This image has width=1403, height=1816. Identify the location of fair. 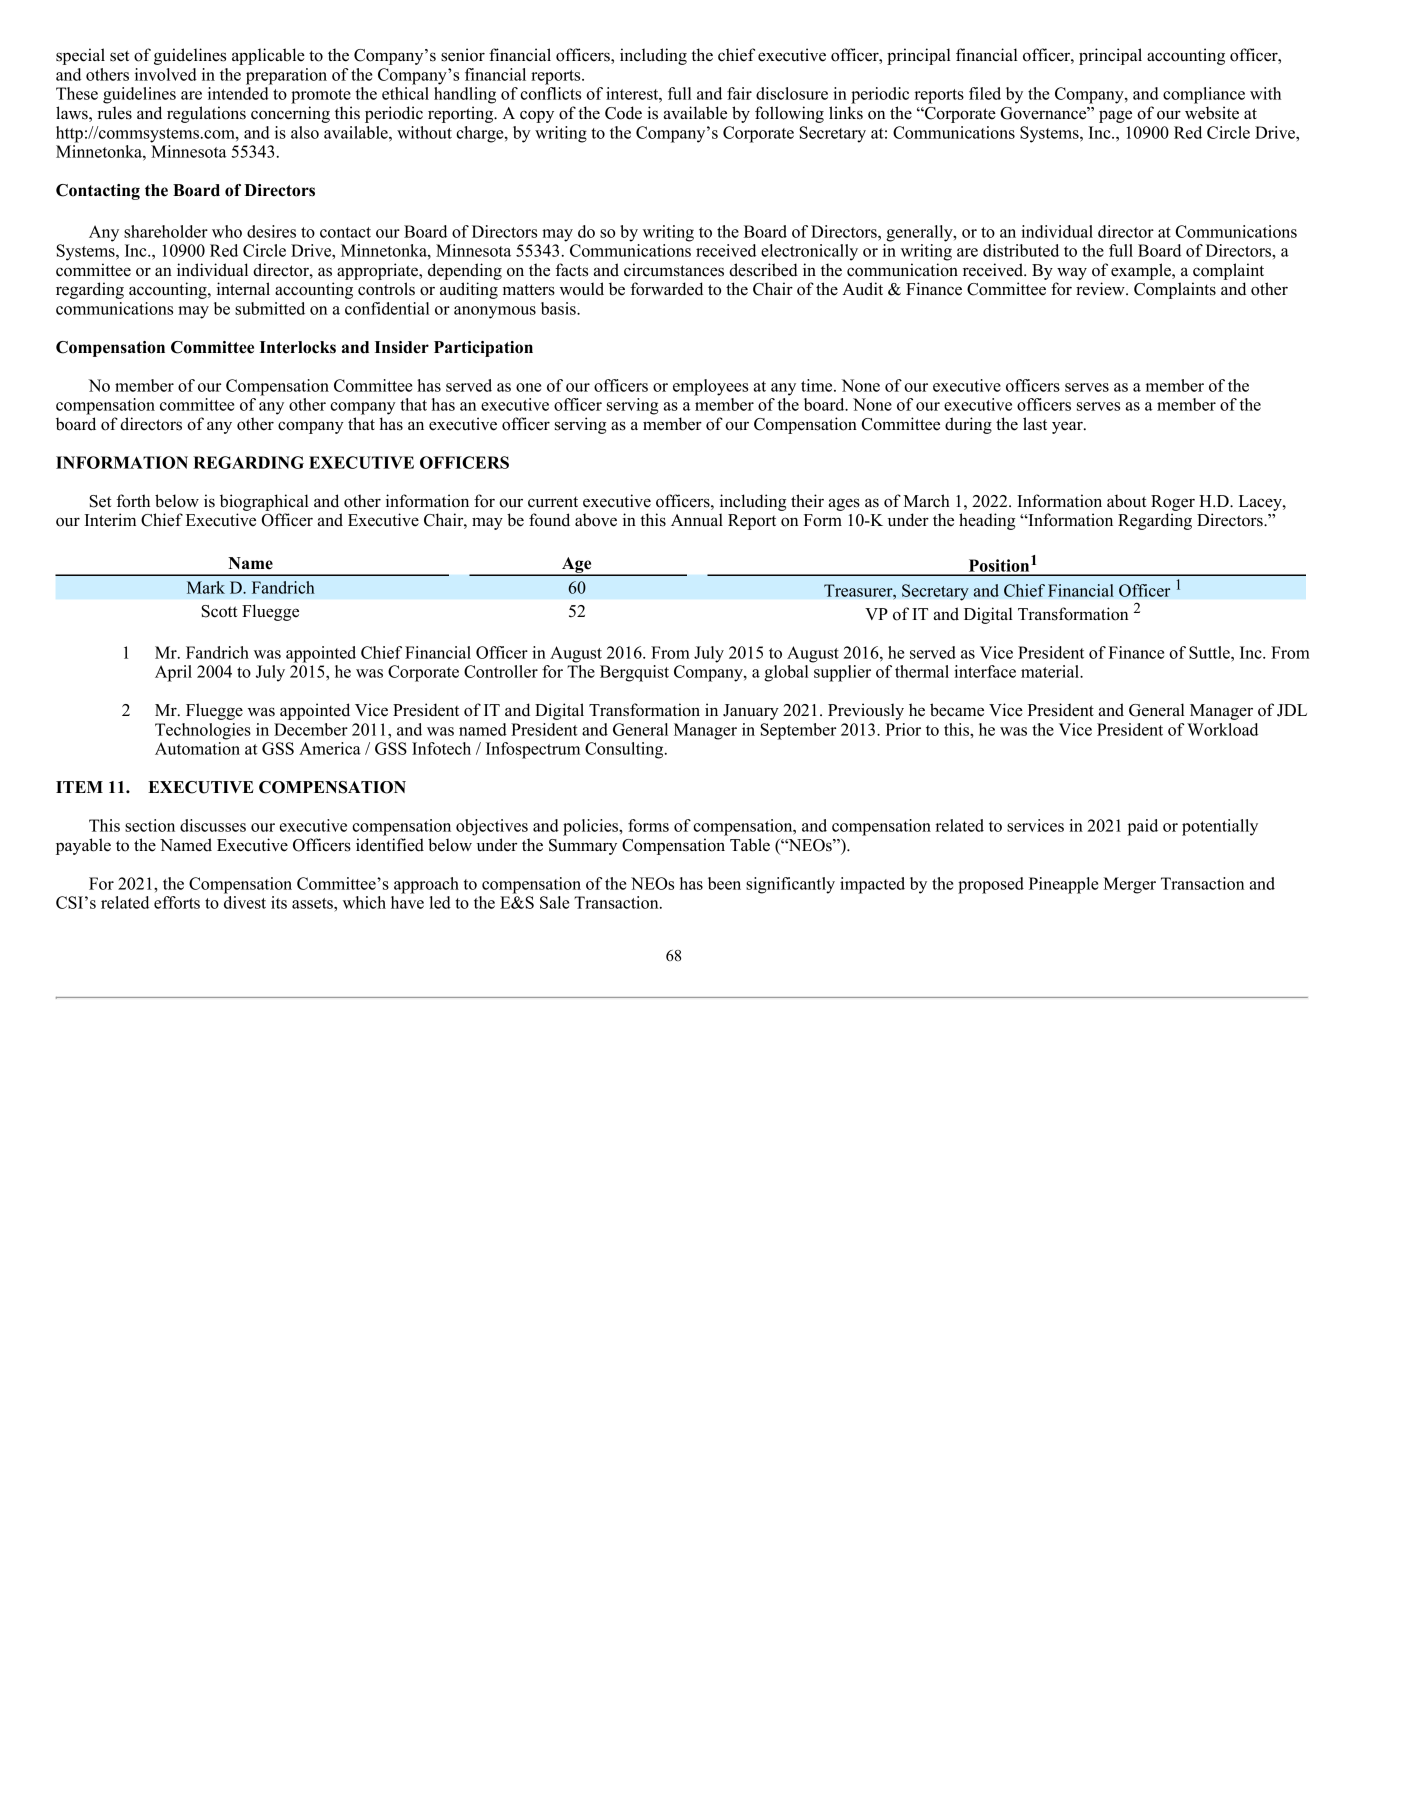
(739, 93).
